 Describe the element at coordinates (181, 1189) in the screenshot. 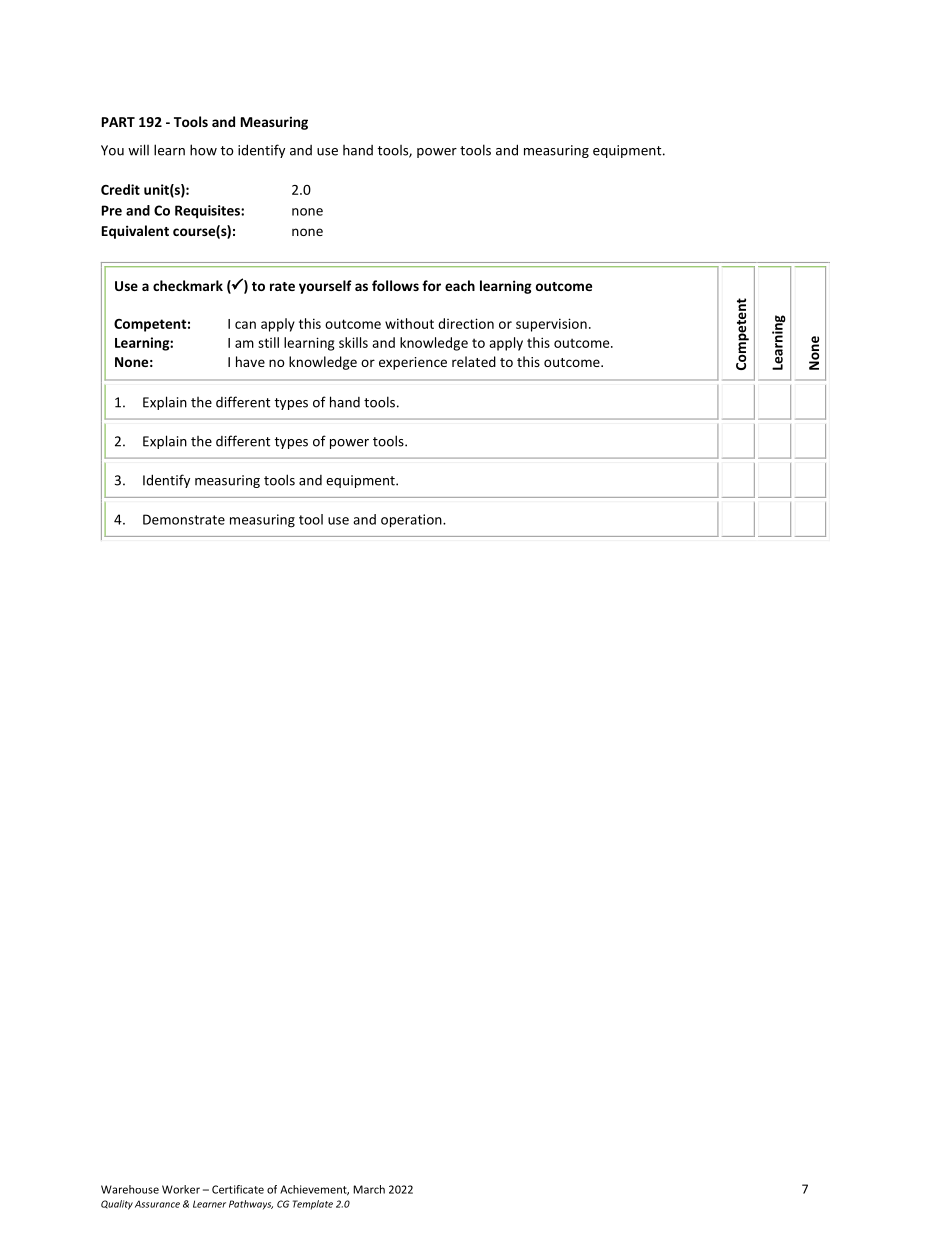

I see `Worker` at that location.
